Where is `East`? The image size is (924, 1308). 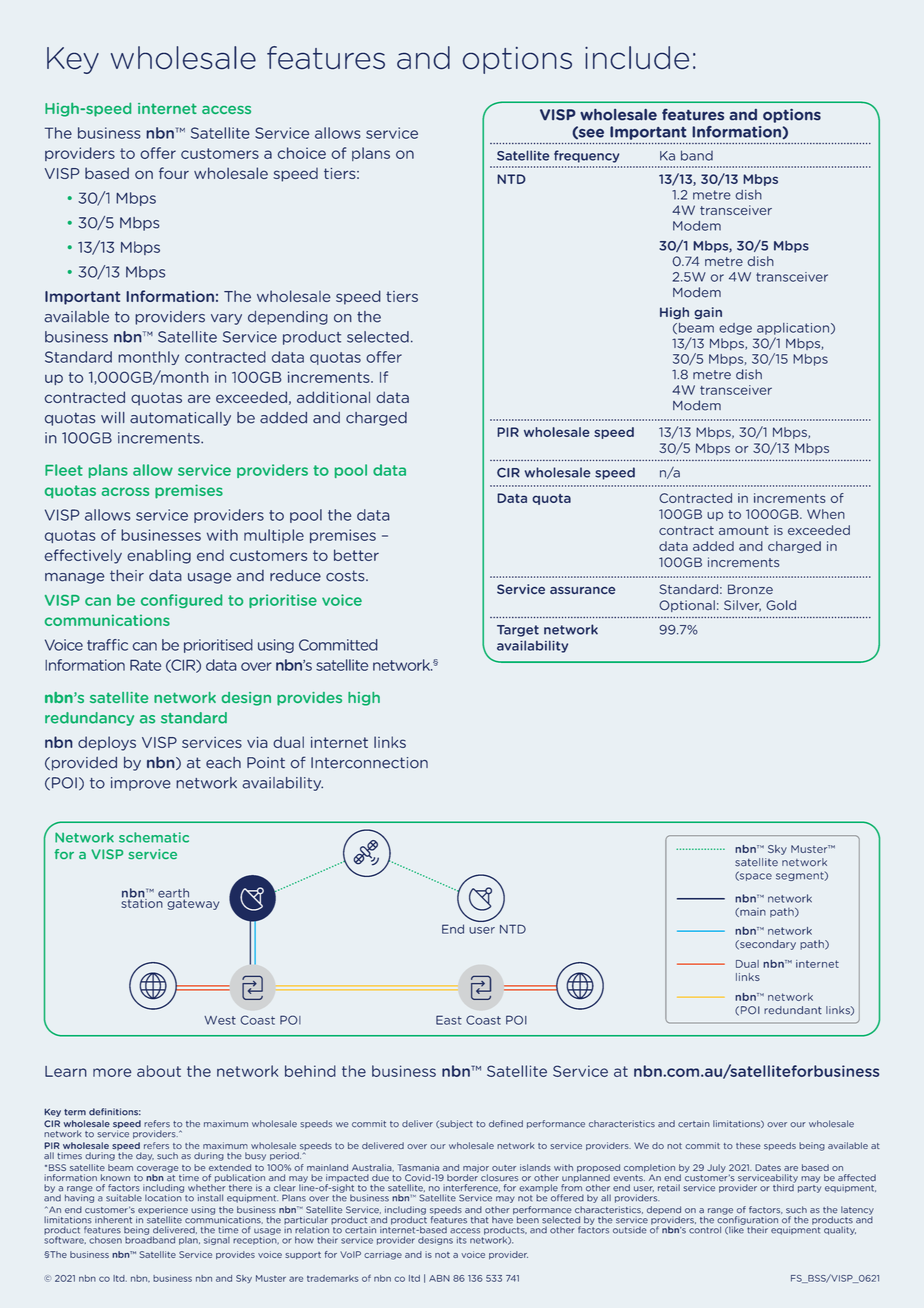
East is located at coordinates (449, 1020).
